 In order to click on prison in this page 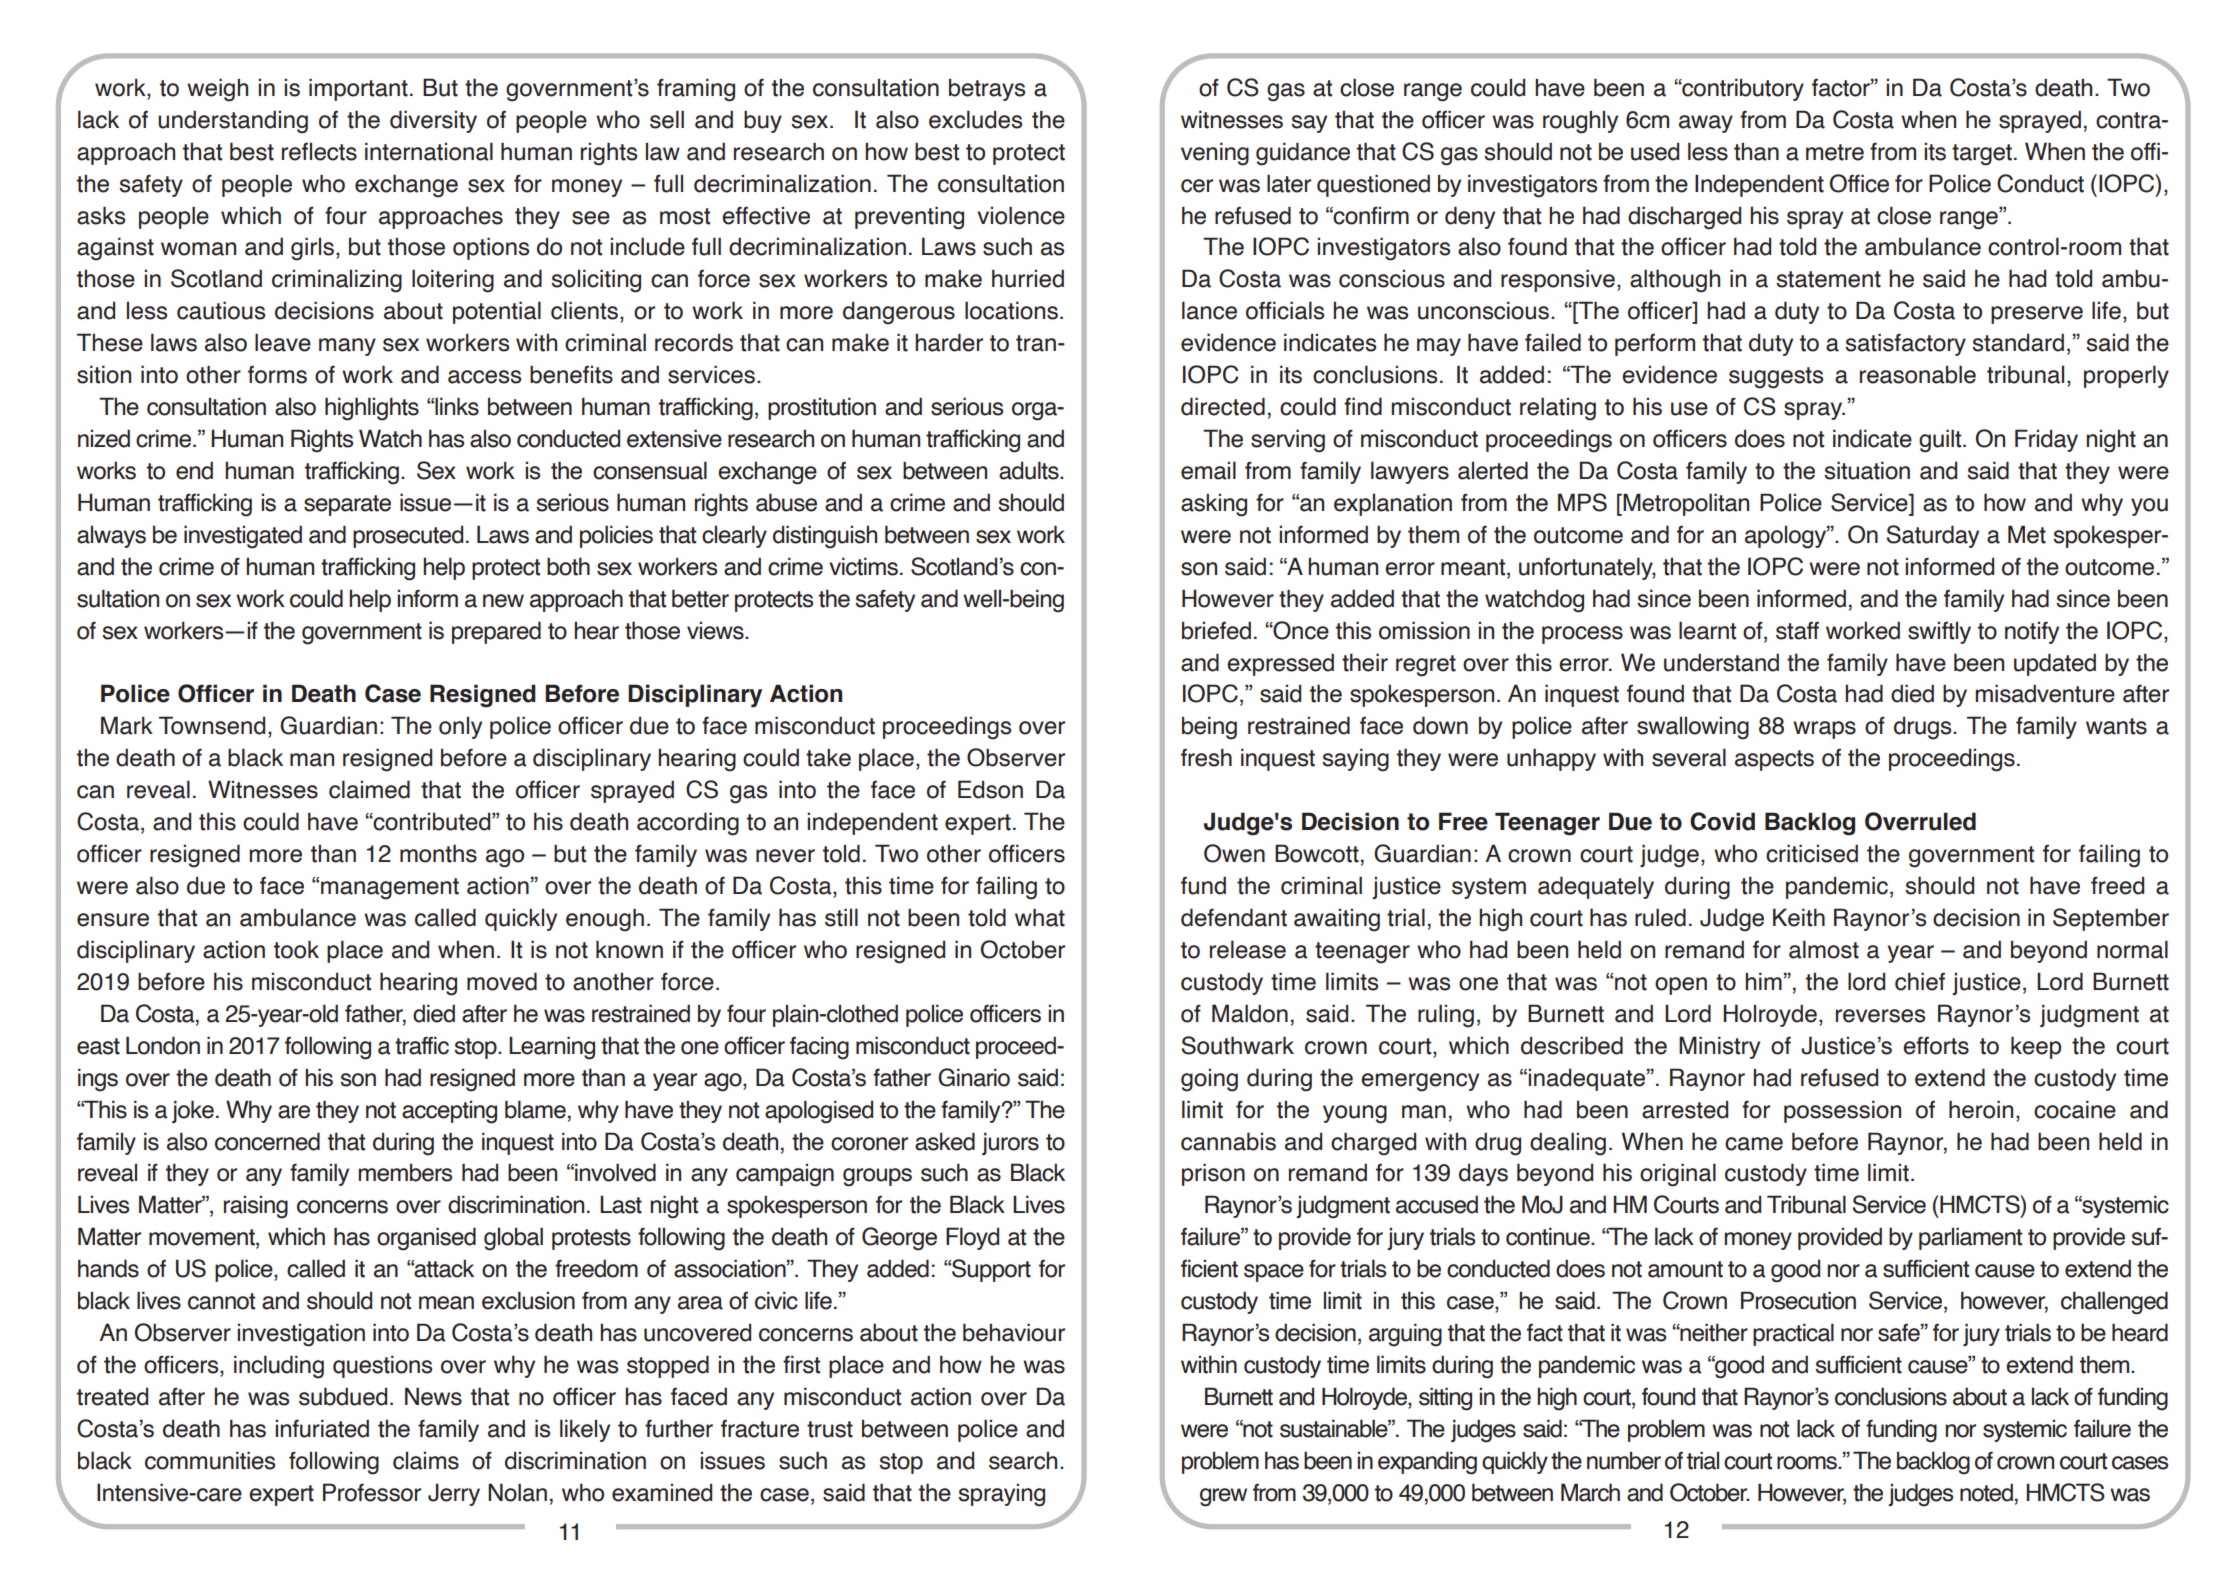, I will do `click(1213, 1174)`.
